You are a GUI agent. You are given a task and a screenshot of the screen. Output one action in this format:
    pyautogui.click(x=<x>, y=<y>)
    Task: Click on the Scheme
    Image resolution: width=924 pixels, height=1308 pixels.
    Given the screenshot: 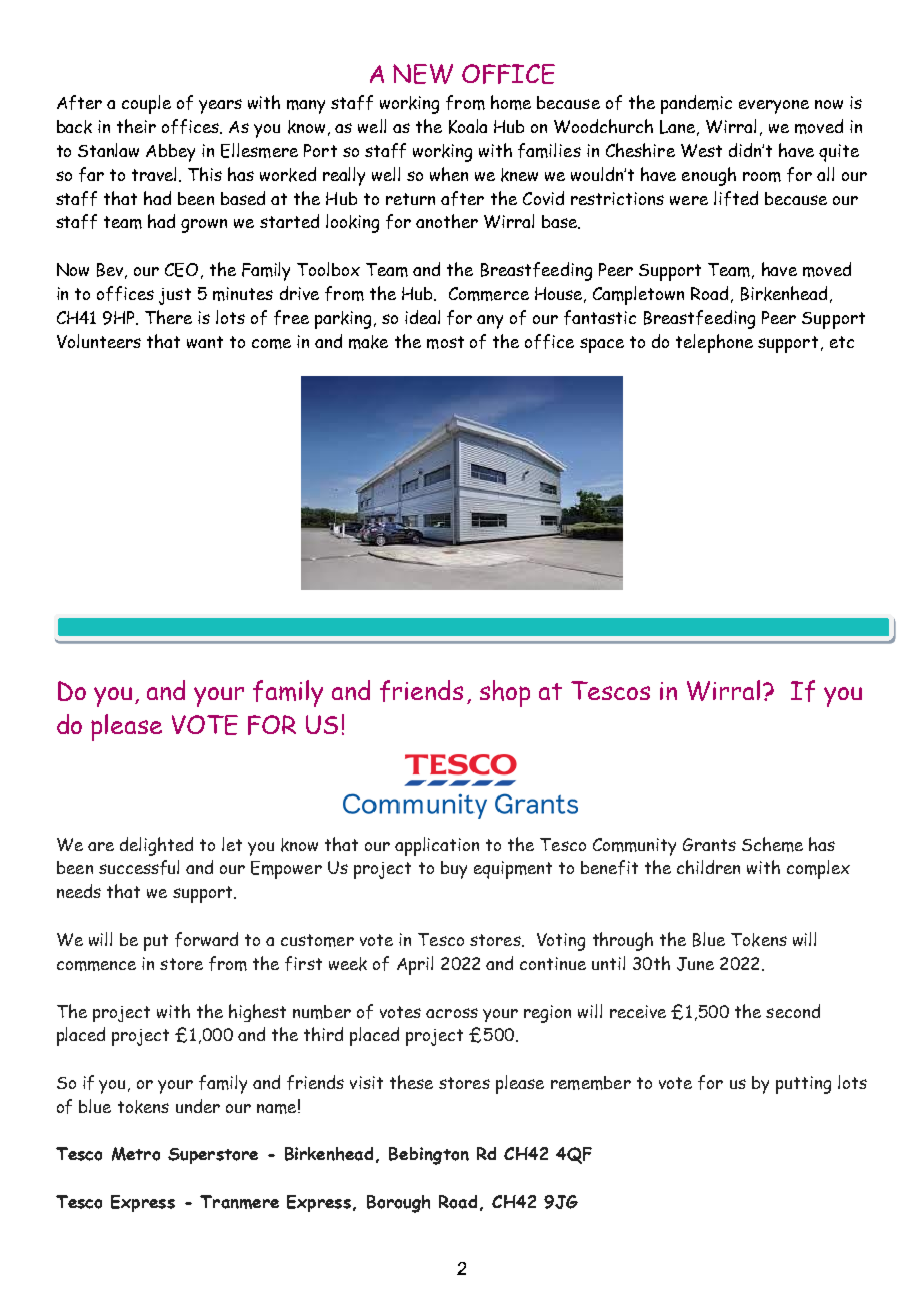 What is the action you would take?
    pyautogui.click(x=772, y=844)
